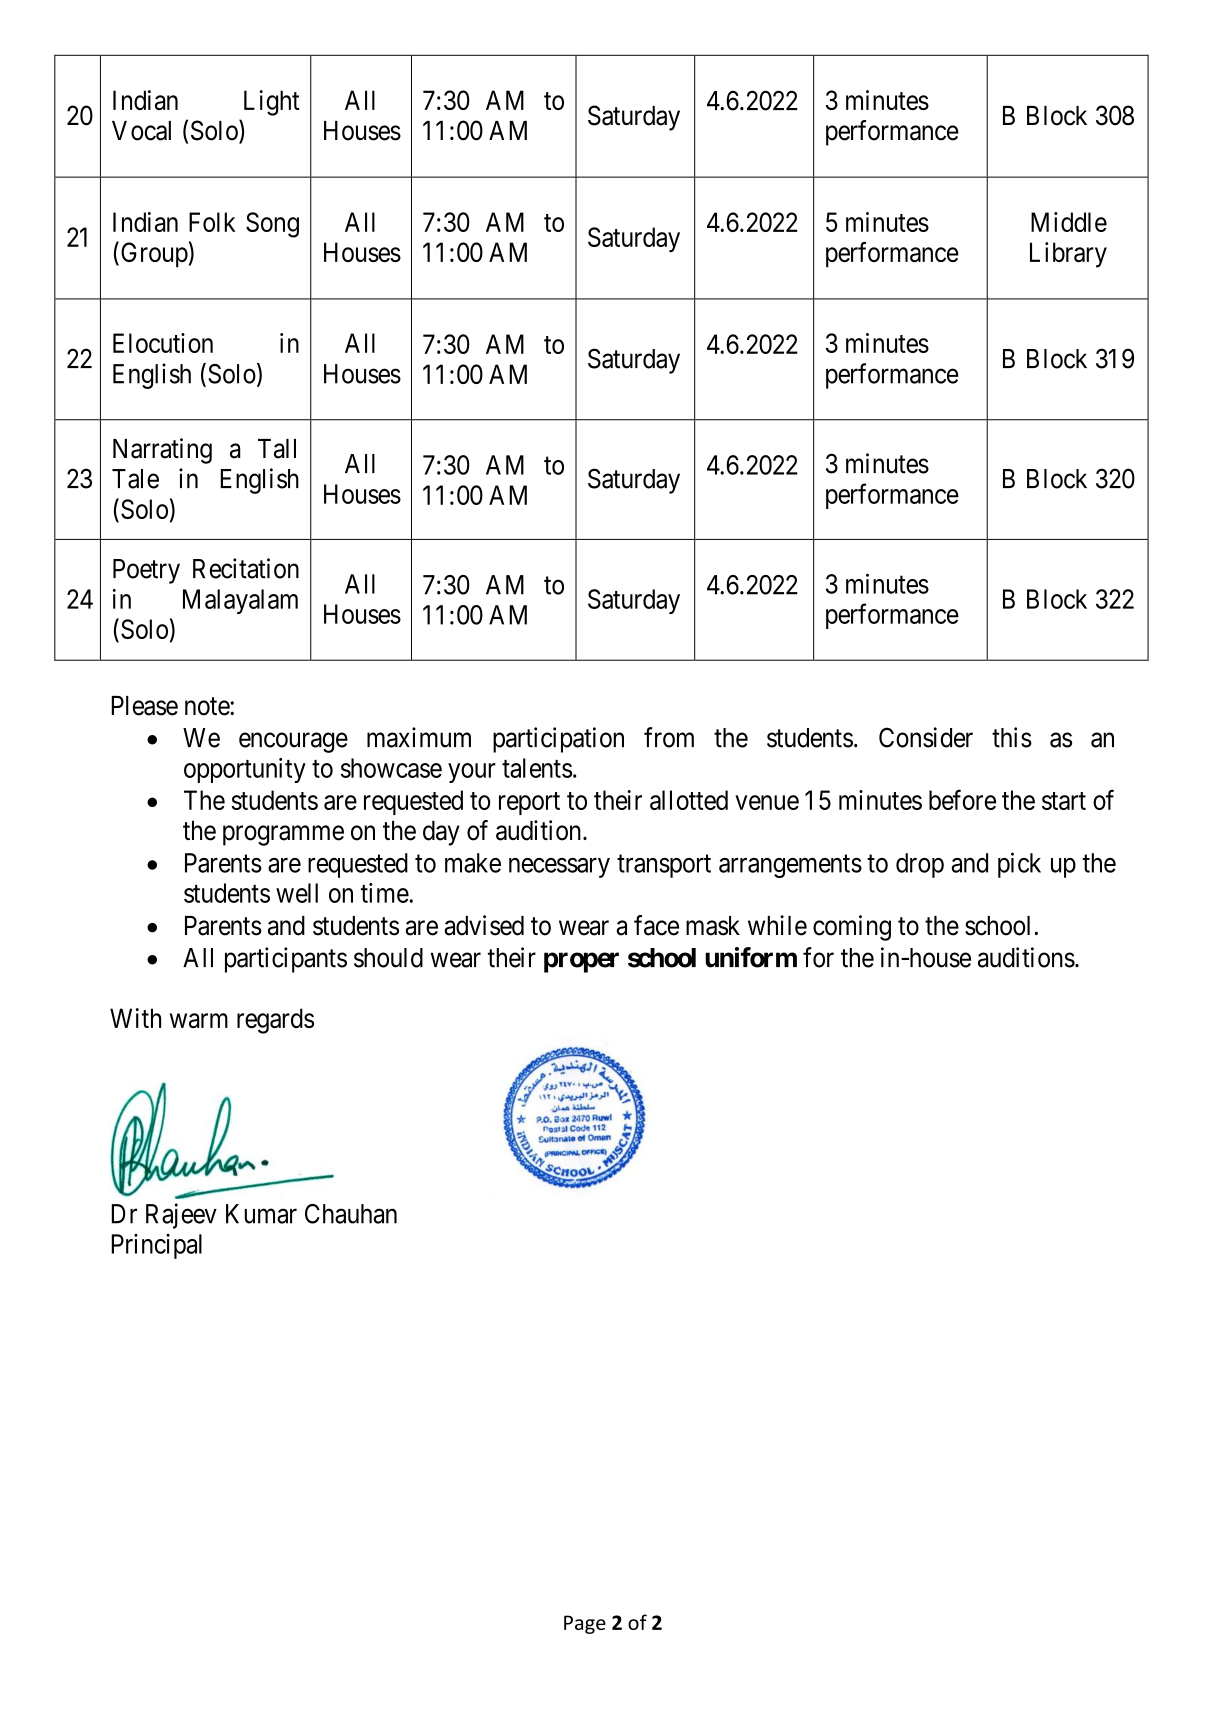 This page has width=1209, height=1709. What do you see at coordinates (240, 601) in the page?
I see `Malayalam` at bounding box center [240, 601].
